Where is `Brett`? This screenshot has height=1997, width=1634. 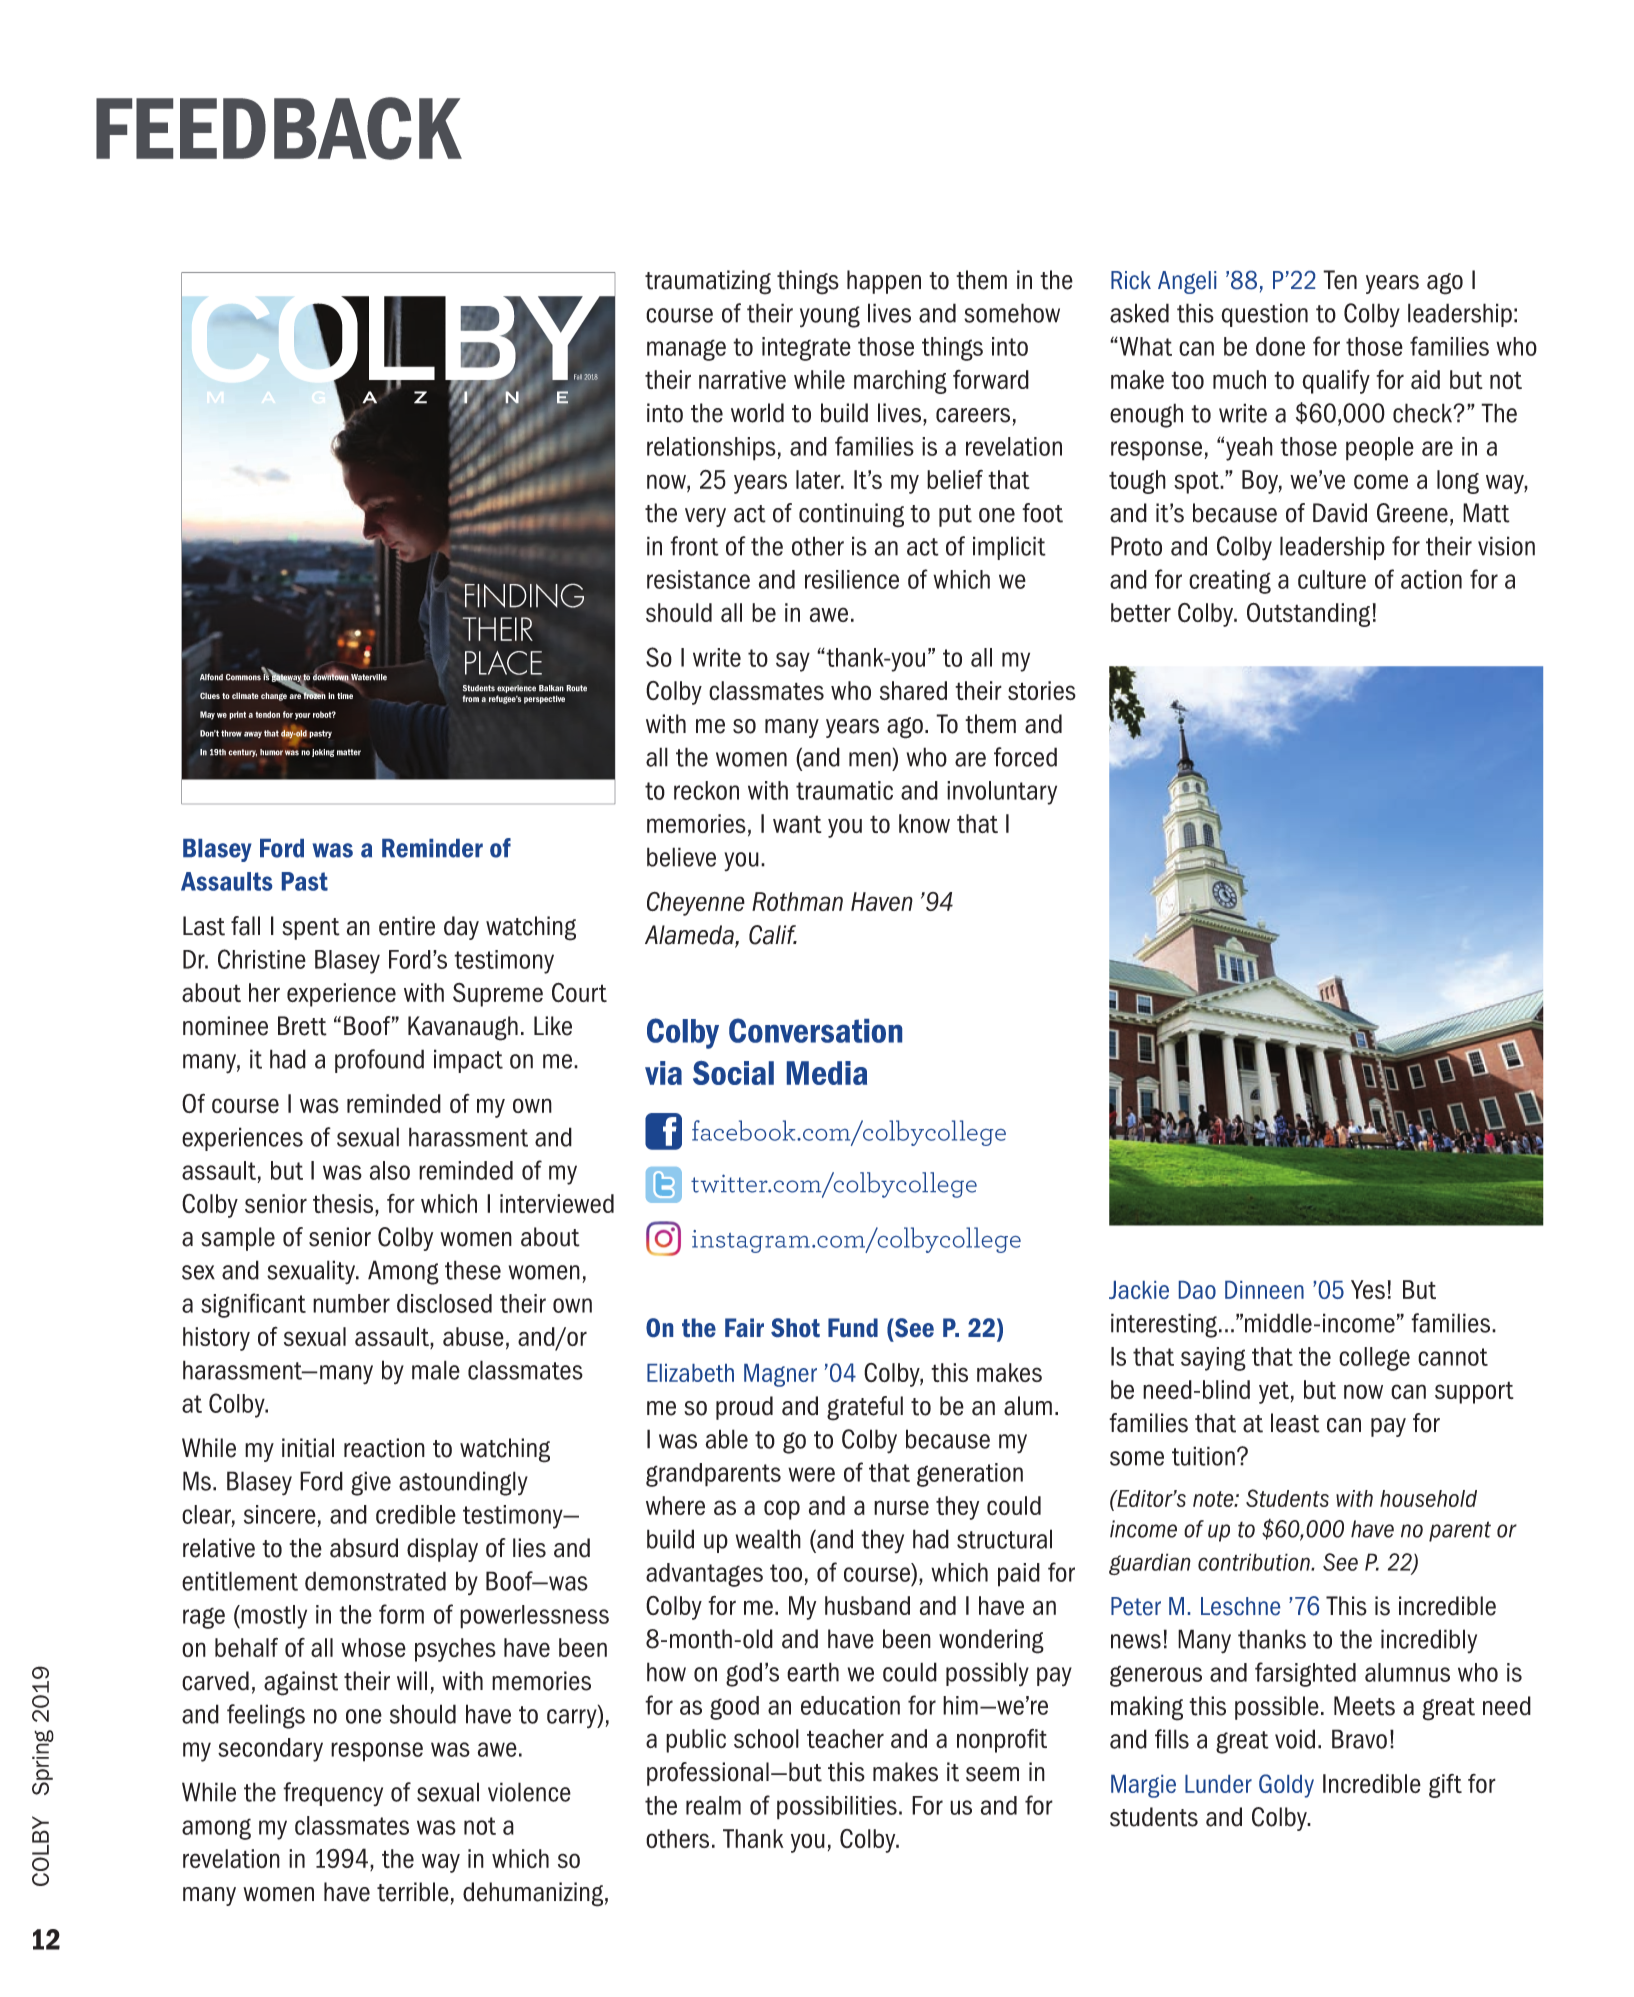 Brett is located at coordinates (302, 1026).
